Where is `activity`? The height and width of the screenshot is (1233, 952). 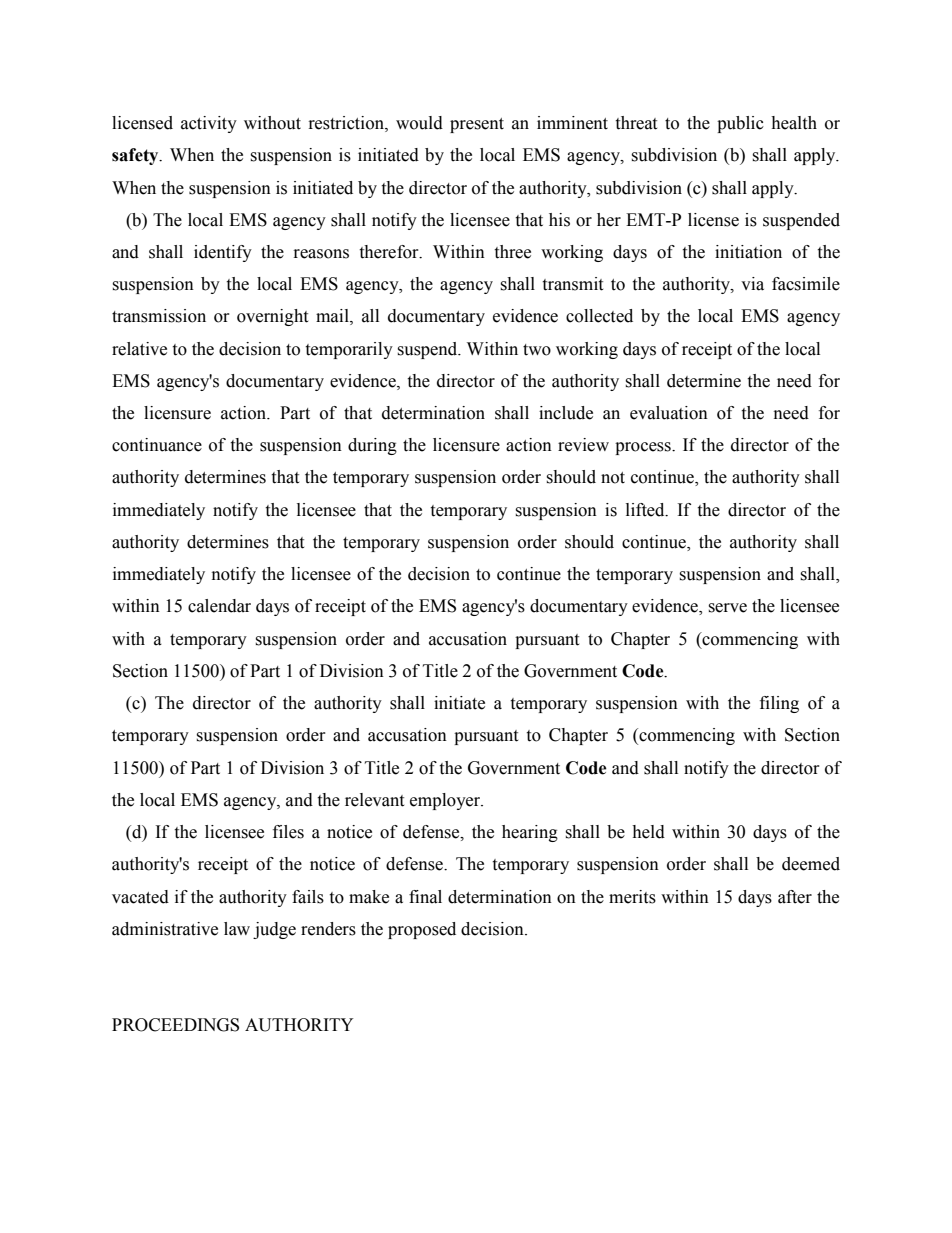 activity is located at coordinates (209, 124).
